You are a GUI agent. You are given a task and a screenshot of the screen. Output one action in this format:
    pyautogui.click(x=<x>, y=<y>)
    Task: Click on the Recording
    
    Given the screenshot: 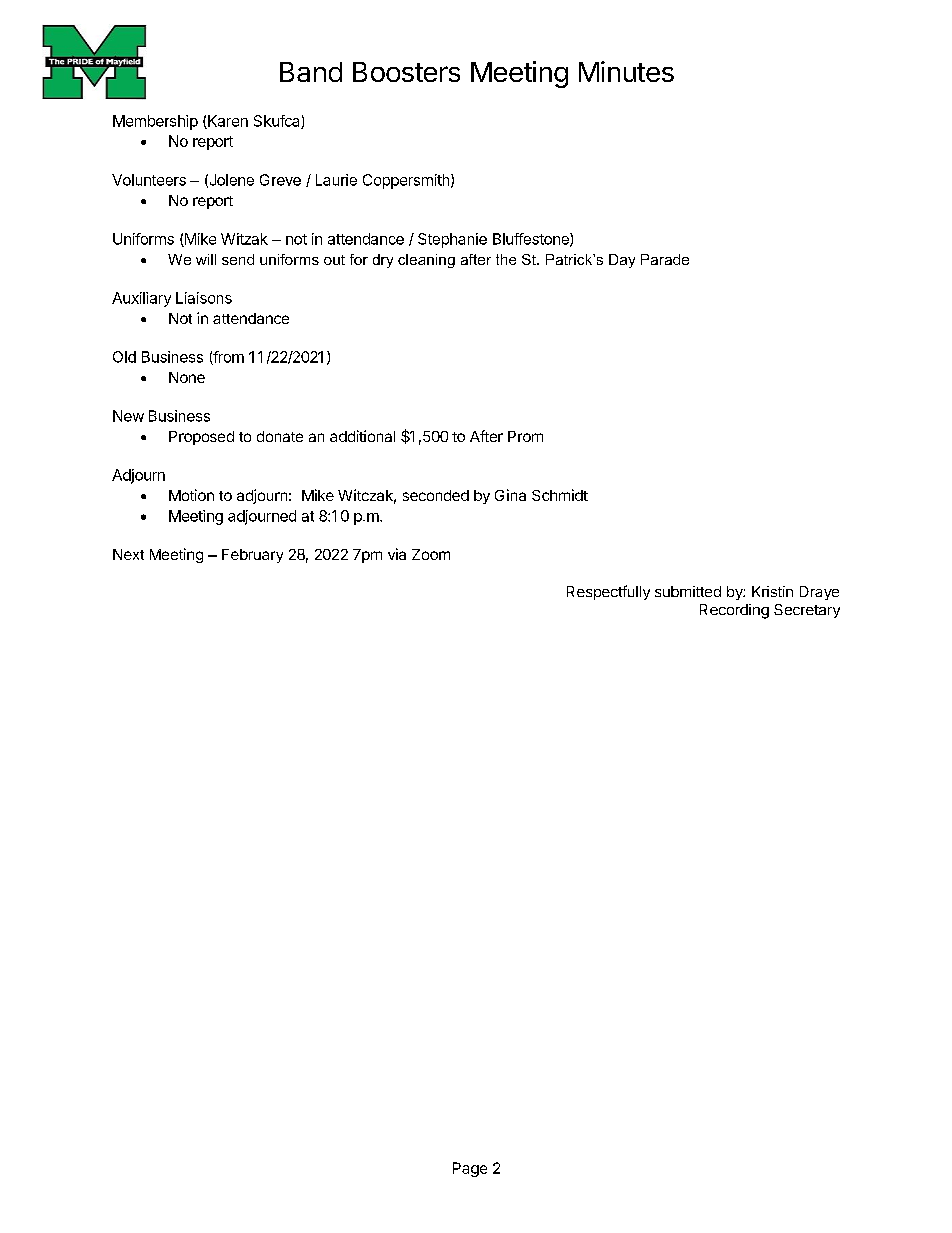 What is the action you would take?
    pyautogui.click(x=734, y=611)
